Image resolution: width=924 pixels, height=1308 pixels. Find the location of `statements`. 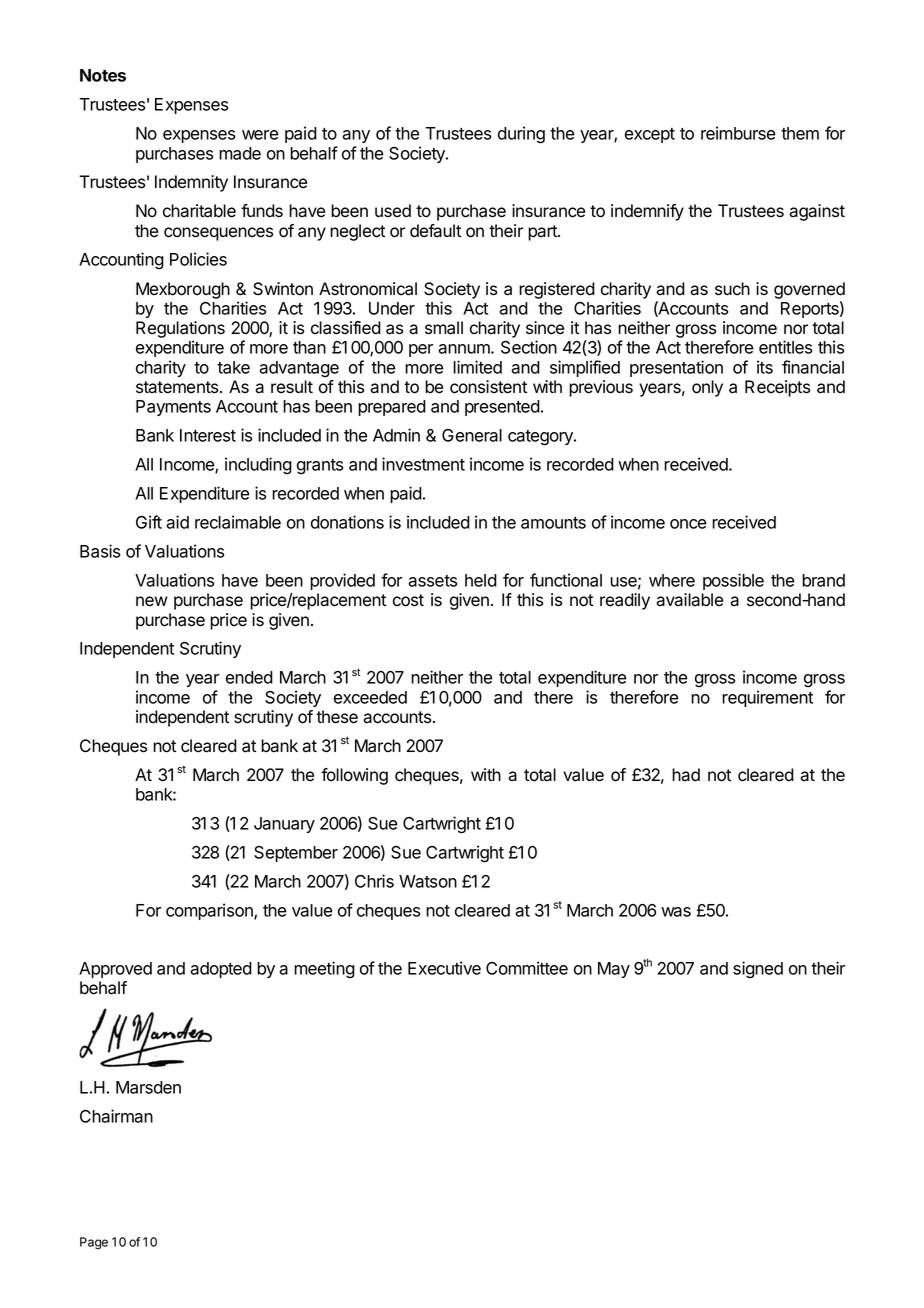

statements is located at coordinates (178, 387).
